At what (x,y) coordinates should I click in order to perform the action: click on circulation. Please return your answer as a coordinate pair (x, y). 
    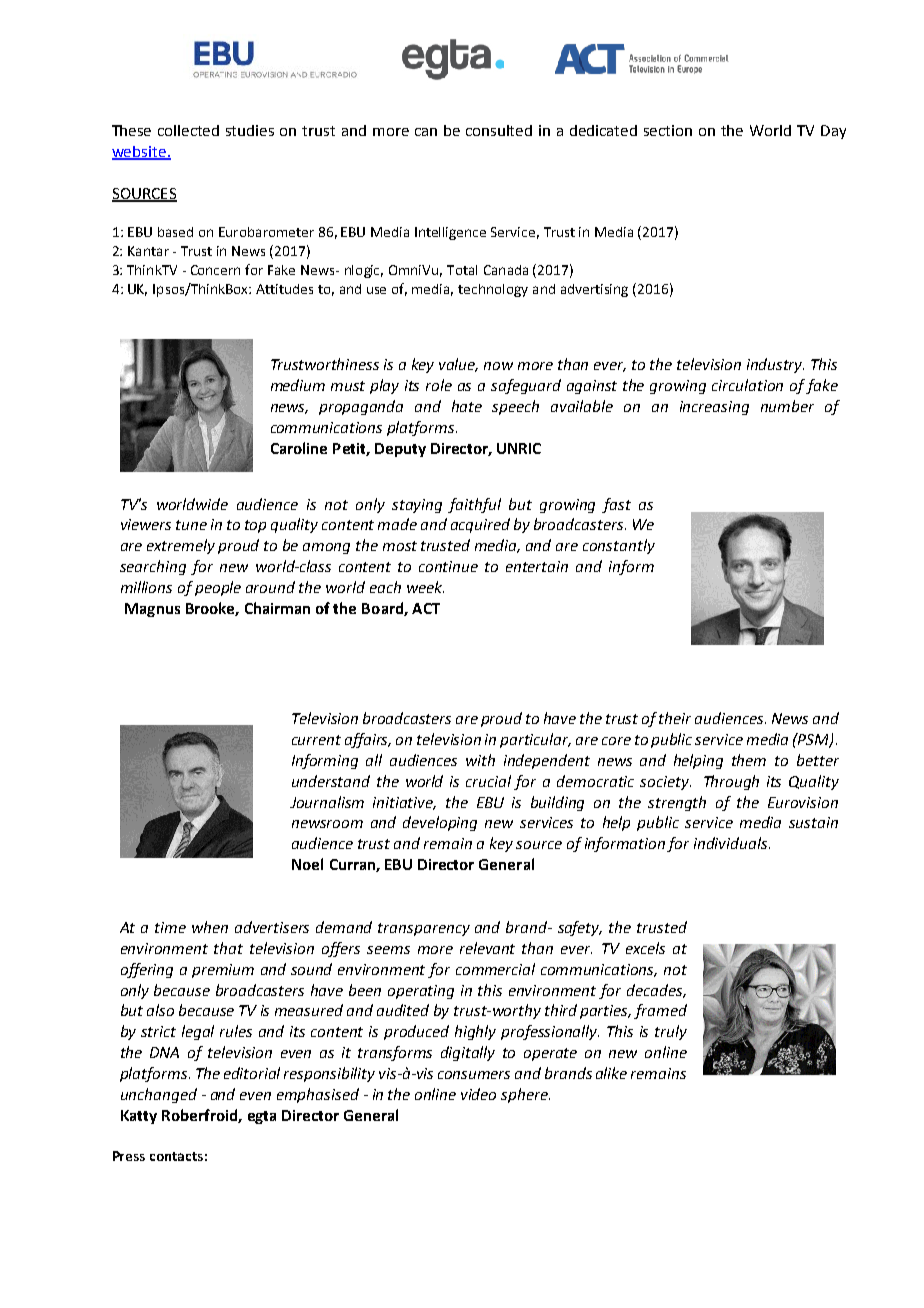
    Looking at the image, I should click on (747, 385).
